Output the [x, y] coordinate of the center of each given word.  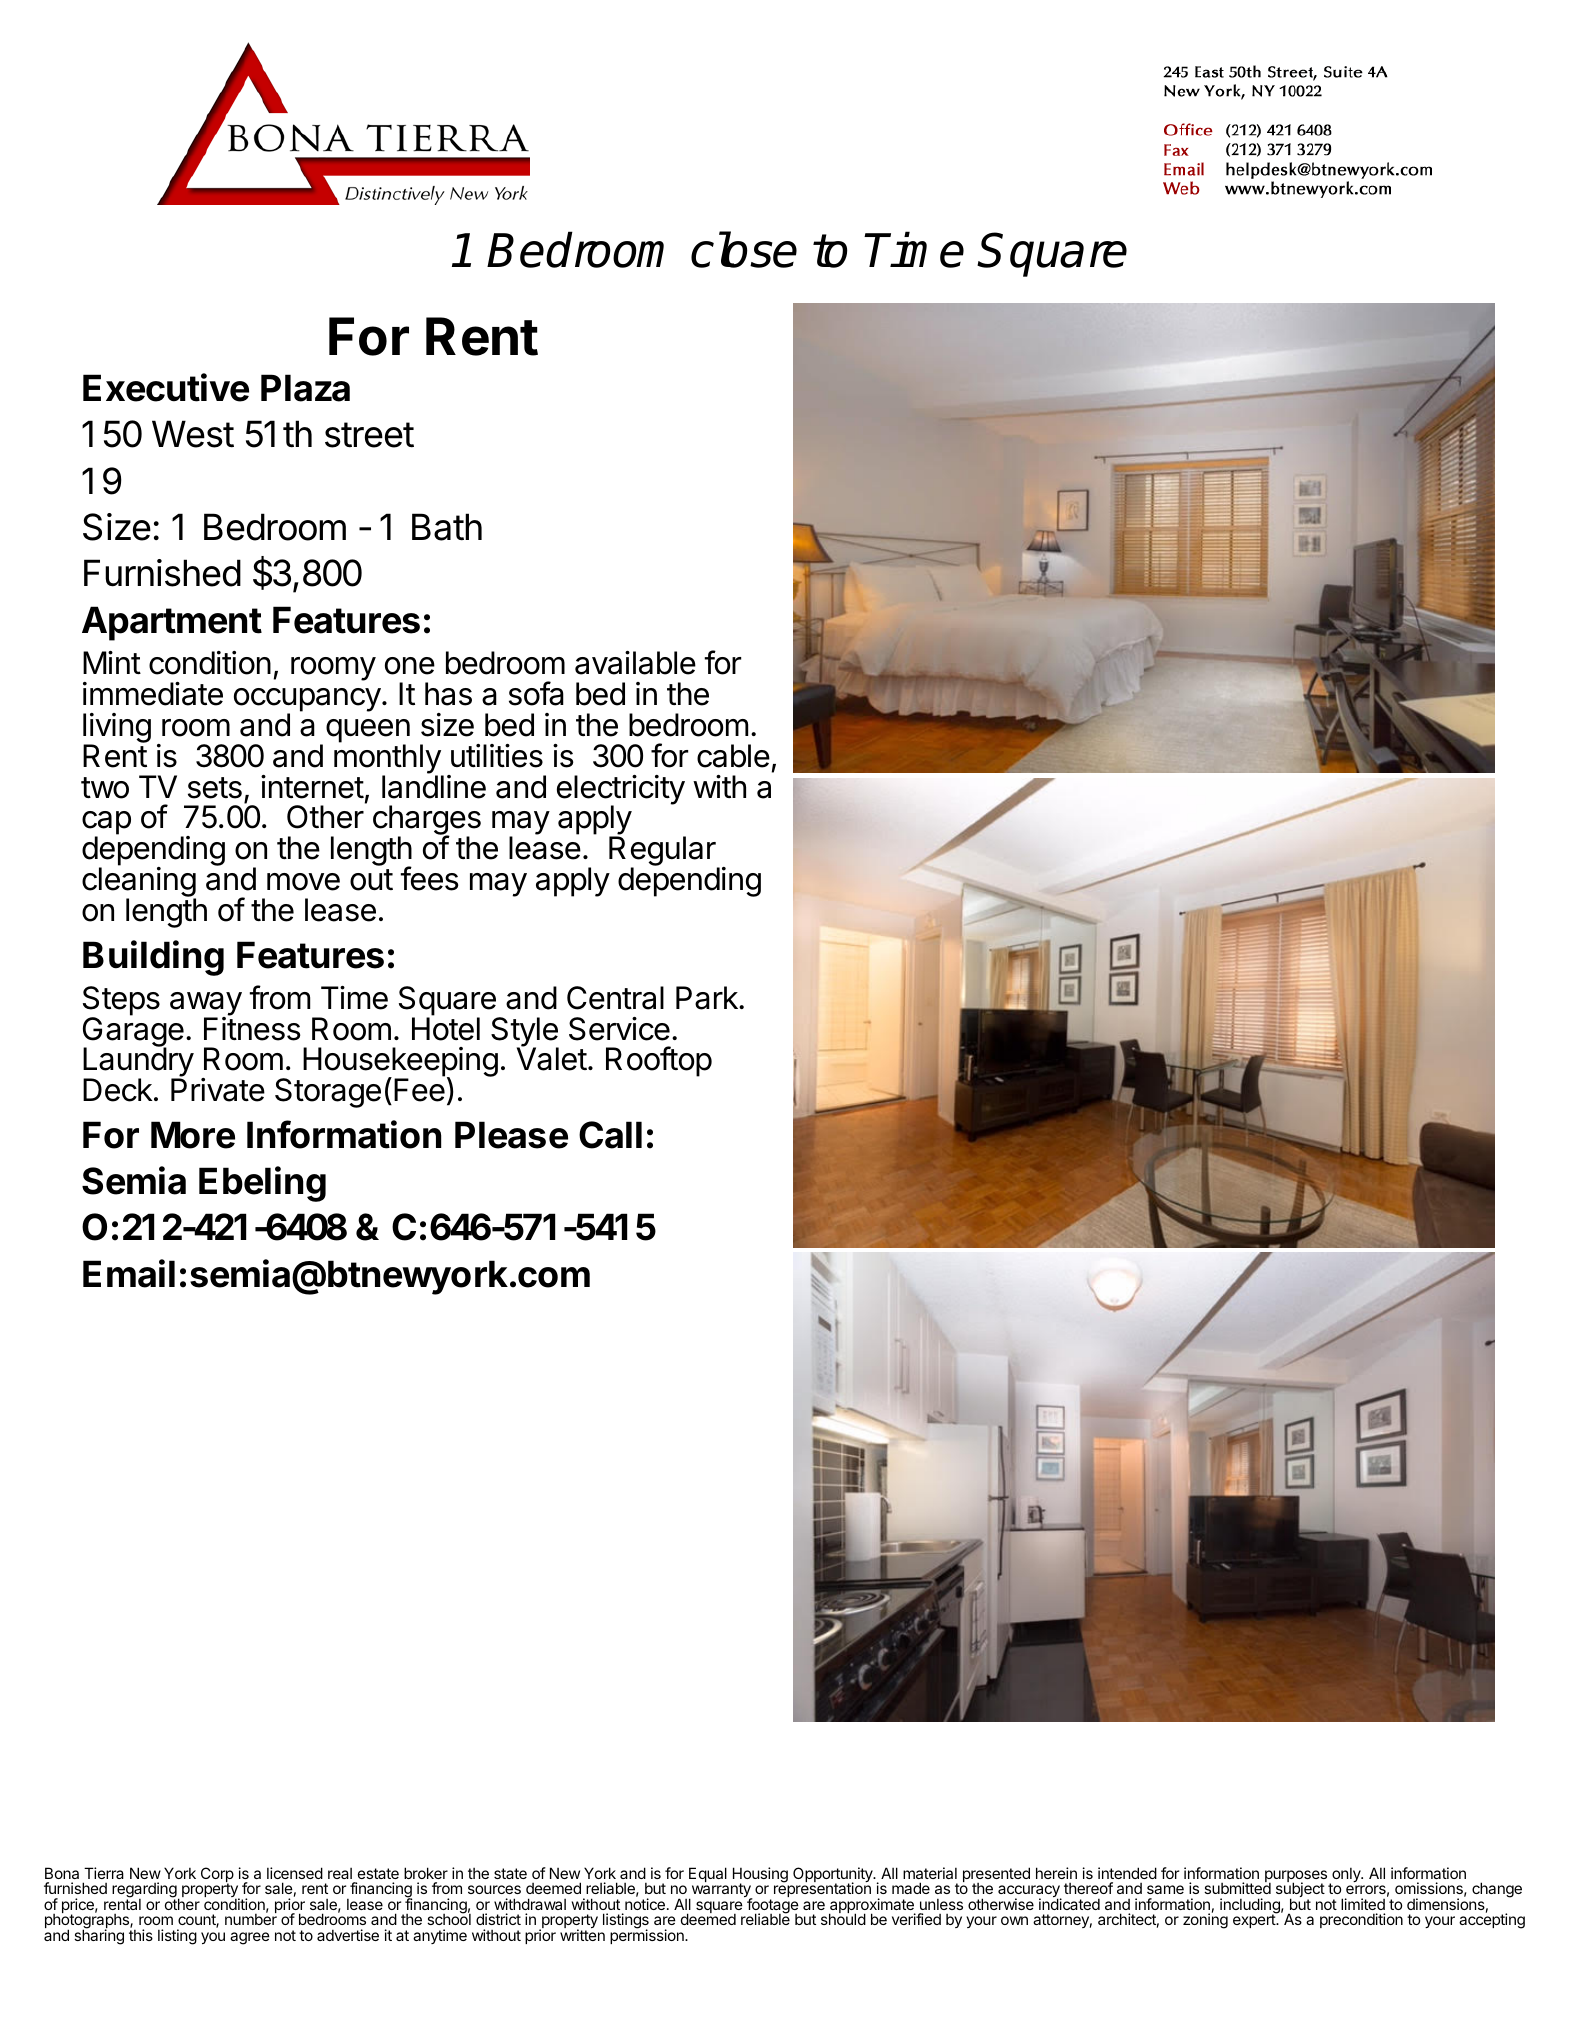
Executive [166, 387]
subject [1300, 1891]
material [930, 1873]
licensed [295, 1873]
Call [610, 1135]
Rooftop [659, 1061]
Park [708, 998]
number [251, 1918]
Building [153, 958]
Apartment [172, 623]
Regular [663, 852]
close [744, 250]
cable [733, 756]
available [635, 663]
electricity [621, 791]
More [193, 1135]
